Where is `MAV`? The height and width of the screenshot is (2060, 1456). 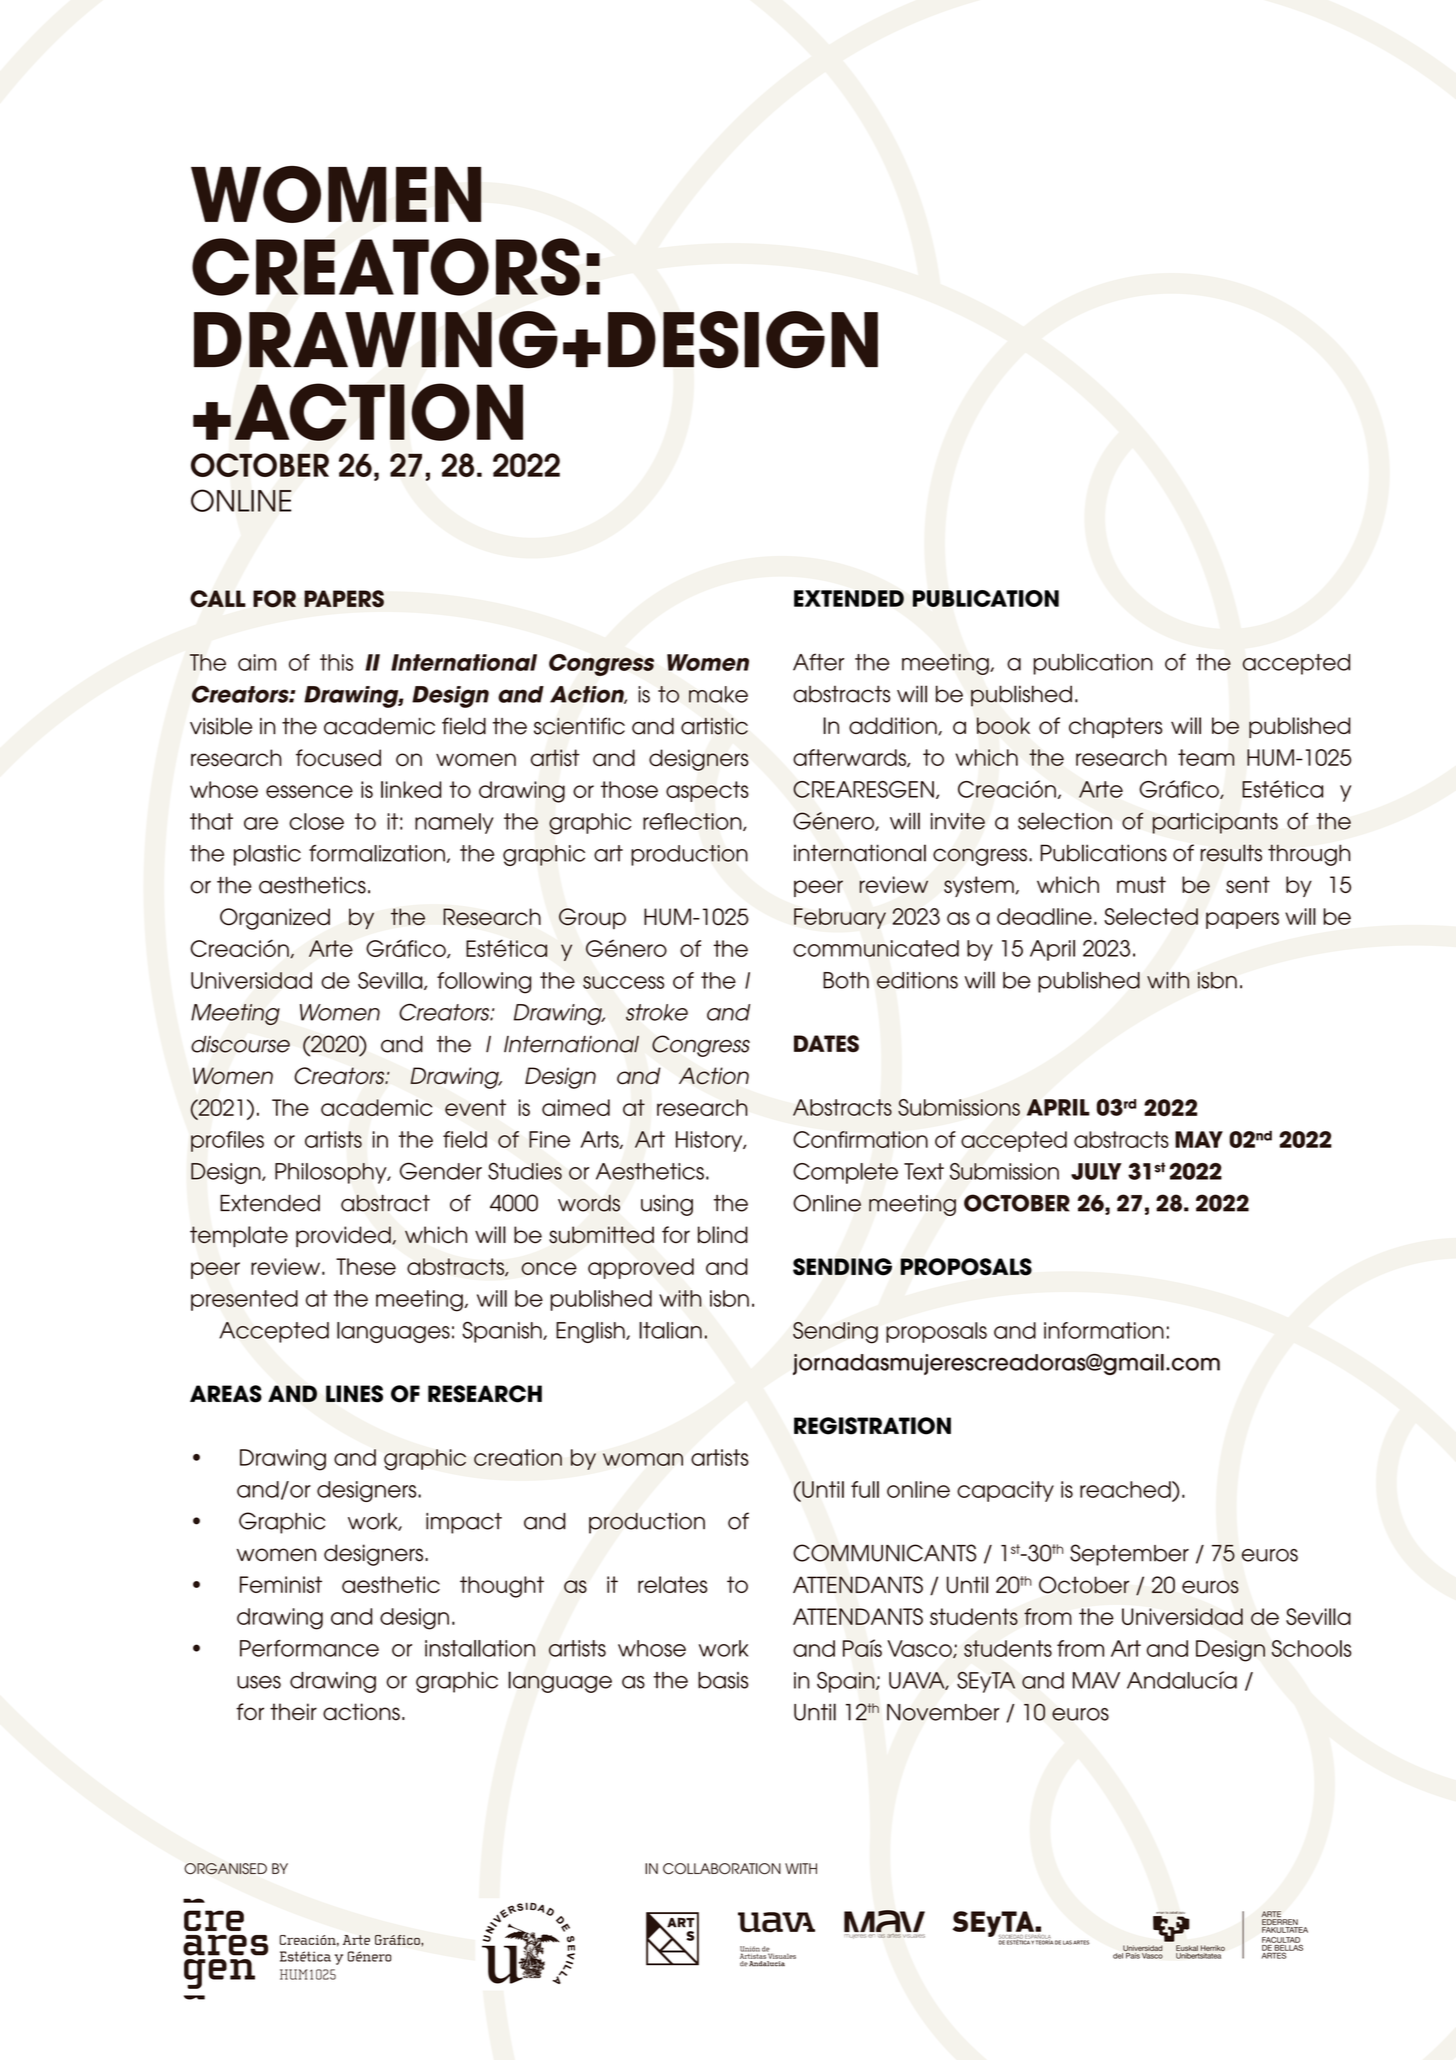 MAV is located at coordinates (1096, 1680).
